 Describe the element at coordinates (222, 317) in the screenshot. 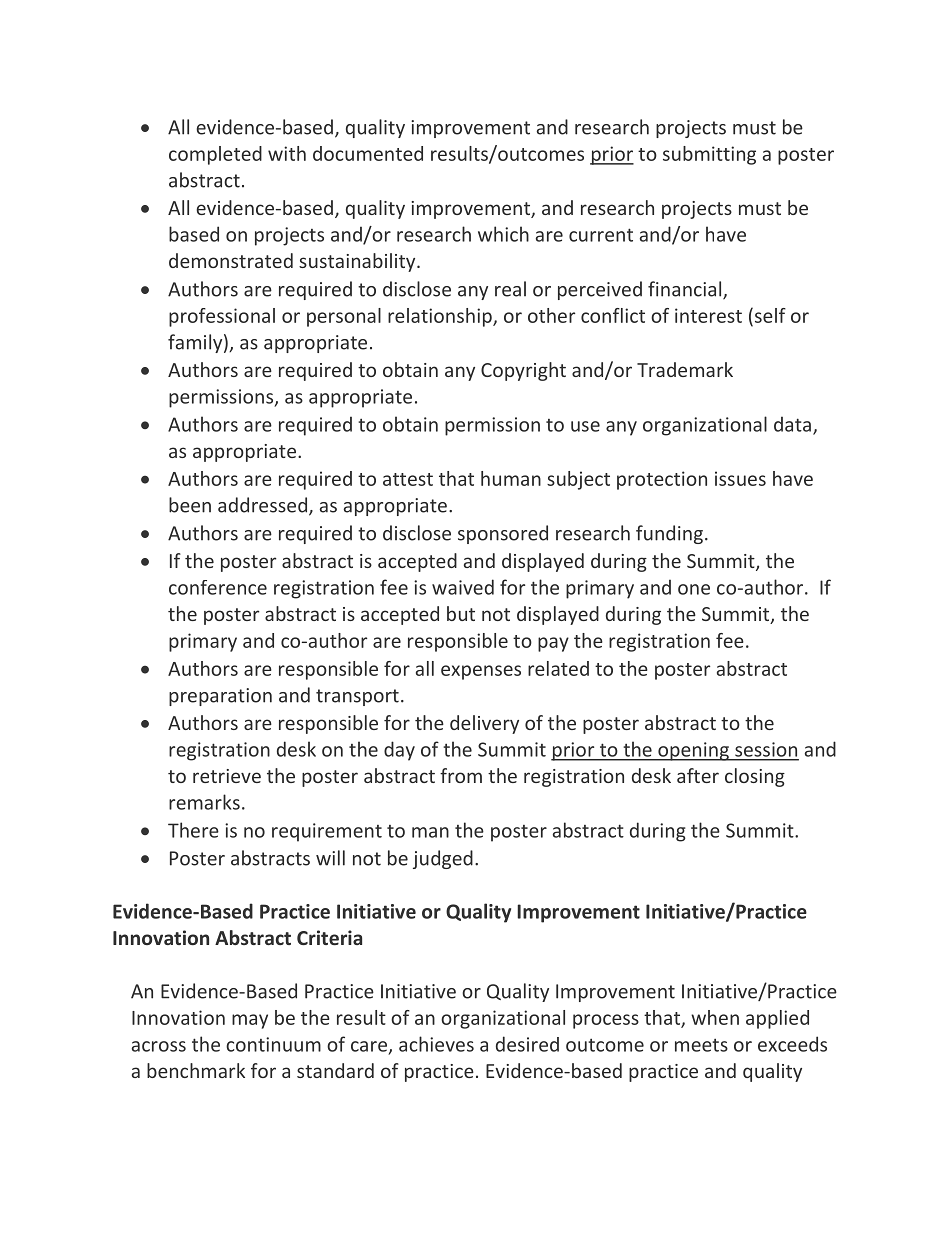

I see `professional` at that location.
